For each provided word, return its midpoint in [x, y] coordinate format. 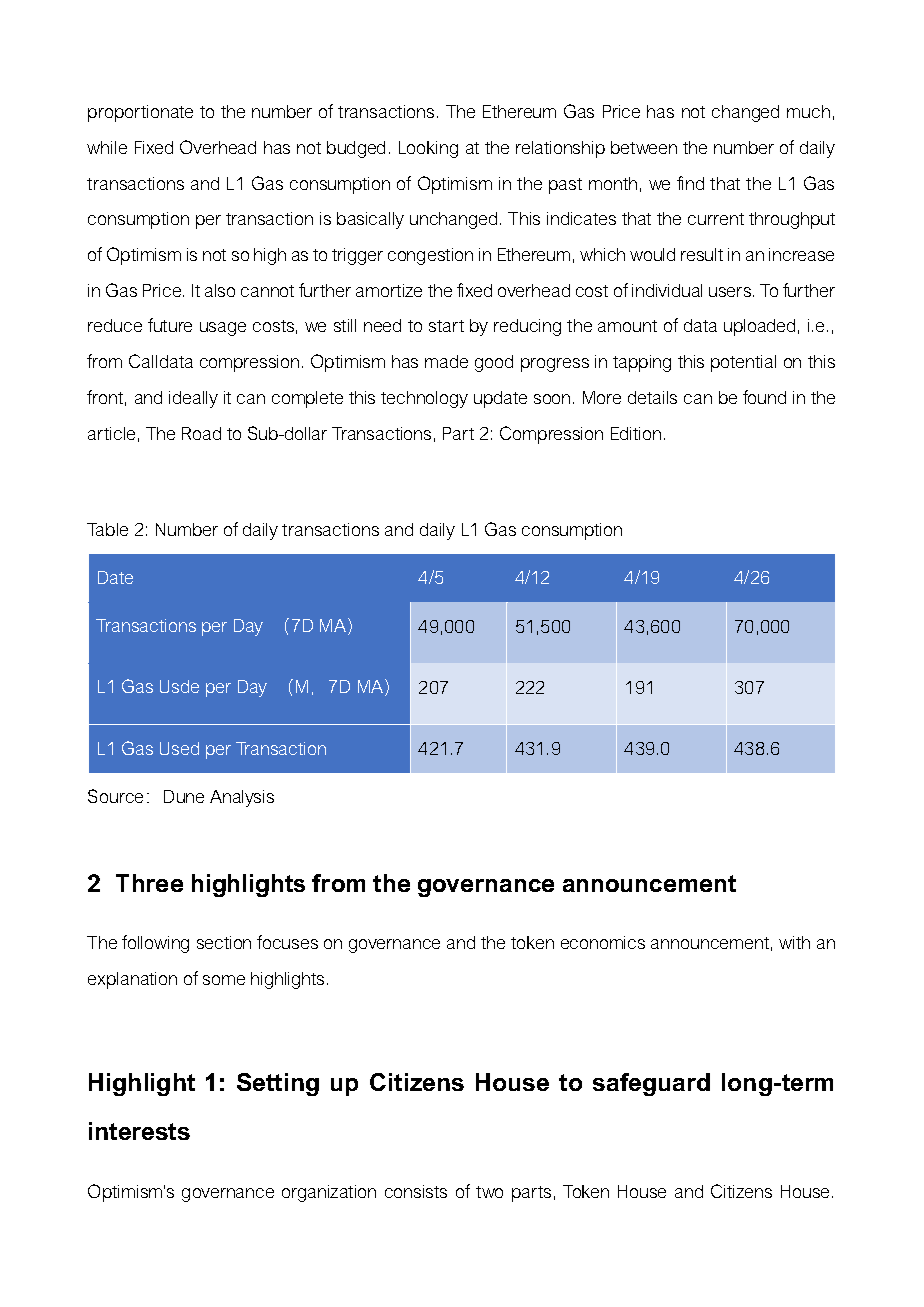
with [794, 942]
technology [424, 399]
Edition [636, 433]
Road [201, 433]
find [690, 183]
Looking [428, 149]
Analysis [242, 798]
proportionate [140, 113]
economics [603, 942]
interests [139, 1131]
